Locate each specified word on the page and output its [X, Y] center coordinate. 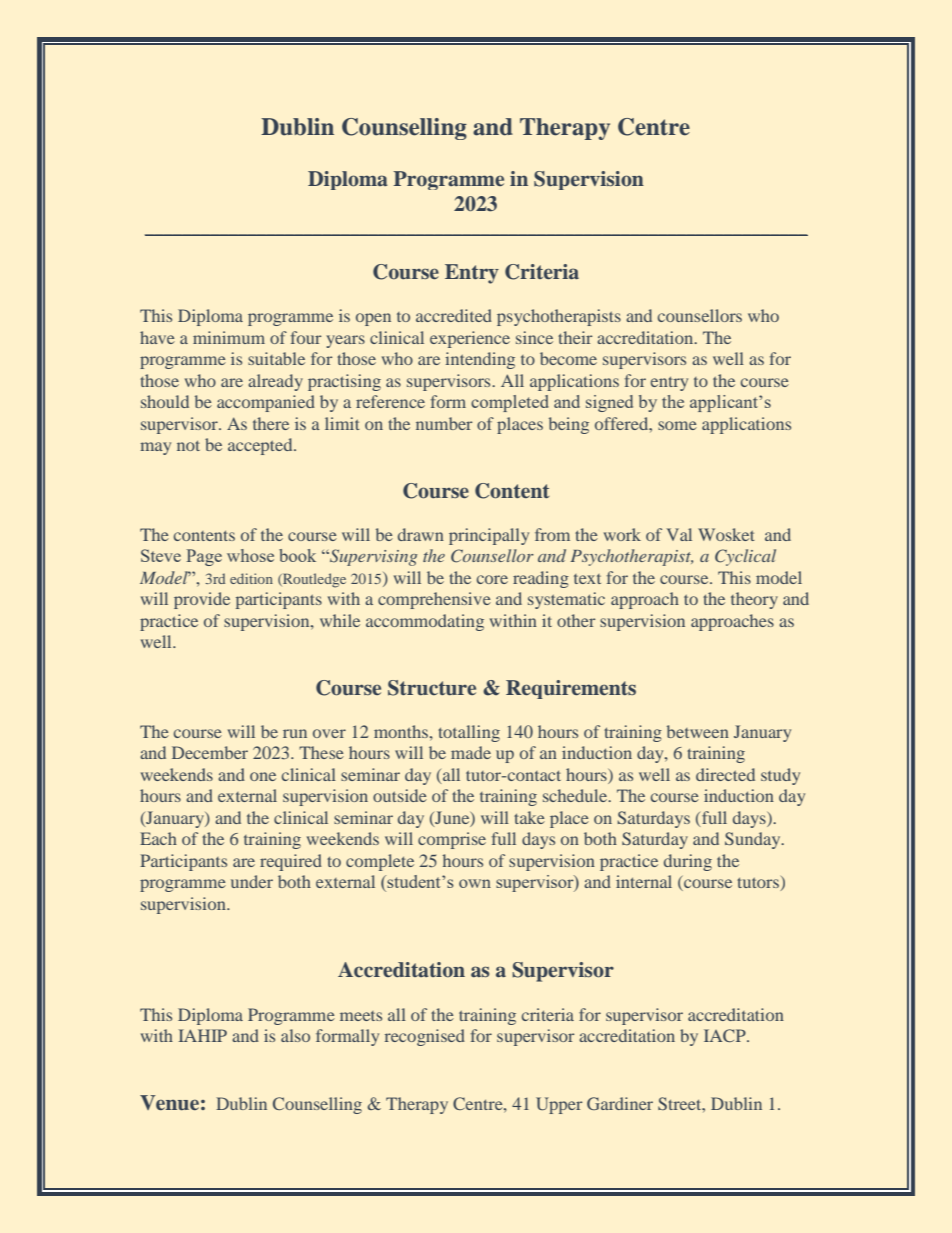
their [575, 337]
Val [679, 534]
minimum [229, 337]
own [475, 883]
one [263, 776]
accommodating [425, 622]
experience [470, 339]
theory [754, 600]
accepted [261, 446]
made [471, 752]
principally [489, 536]
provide [202, 600]
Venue [169, 1103]
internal [644, 881]
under [252, 881]
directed [725, 774]
